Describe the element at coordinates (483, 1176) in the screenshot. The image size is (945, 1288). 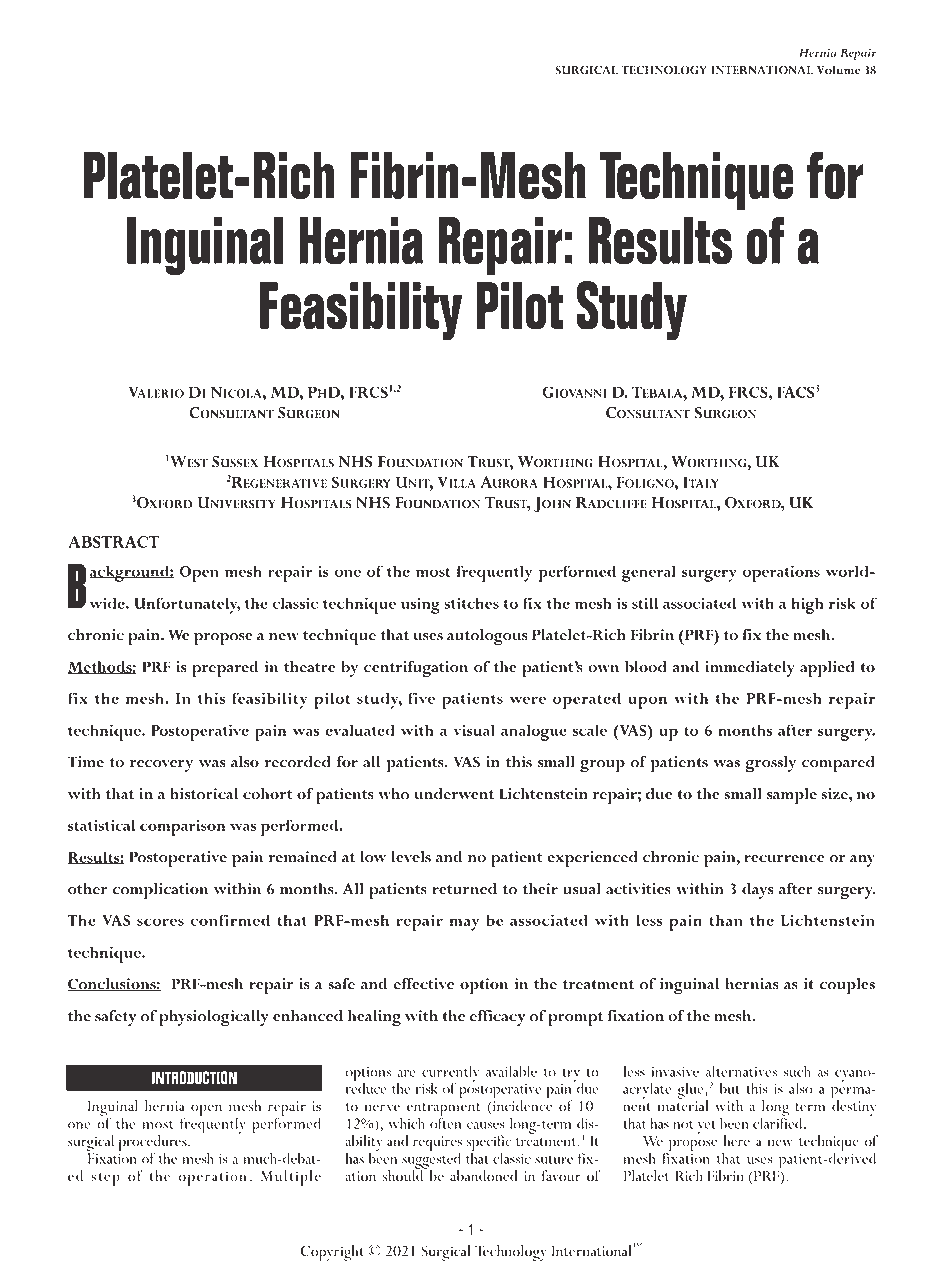
I see `abandoned` at that location.
